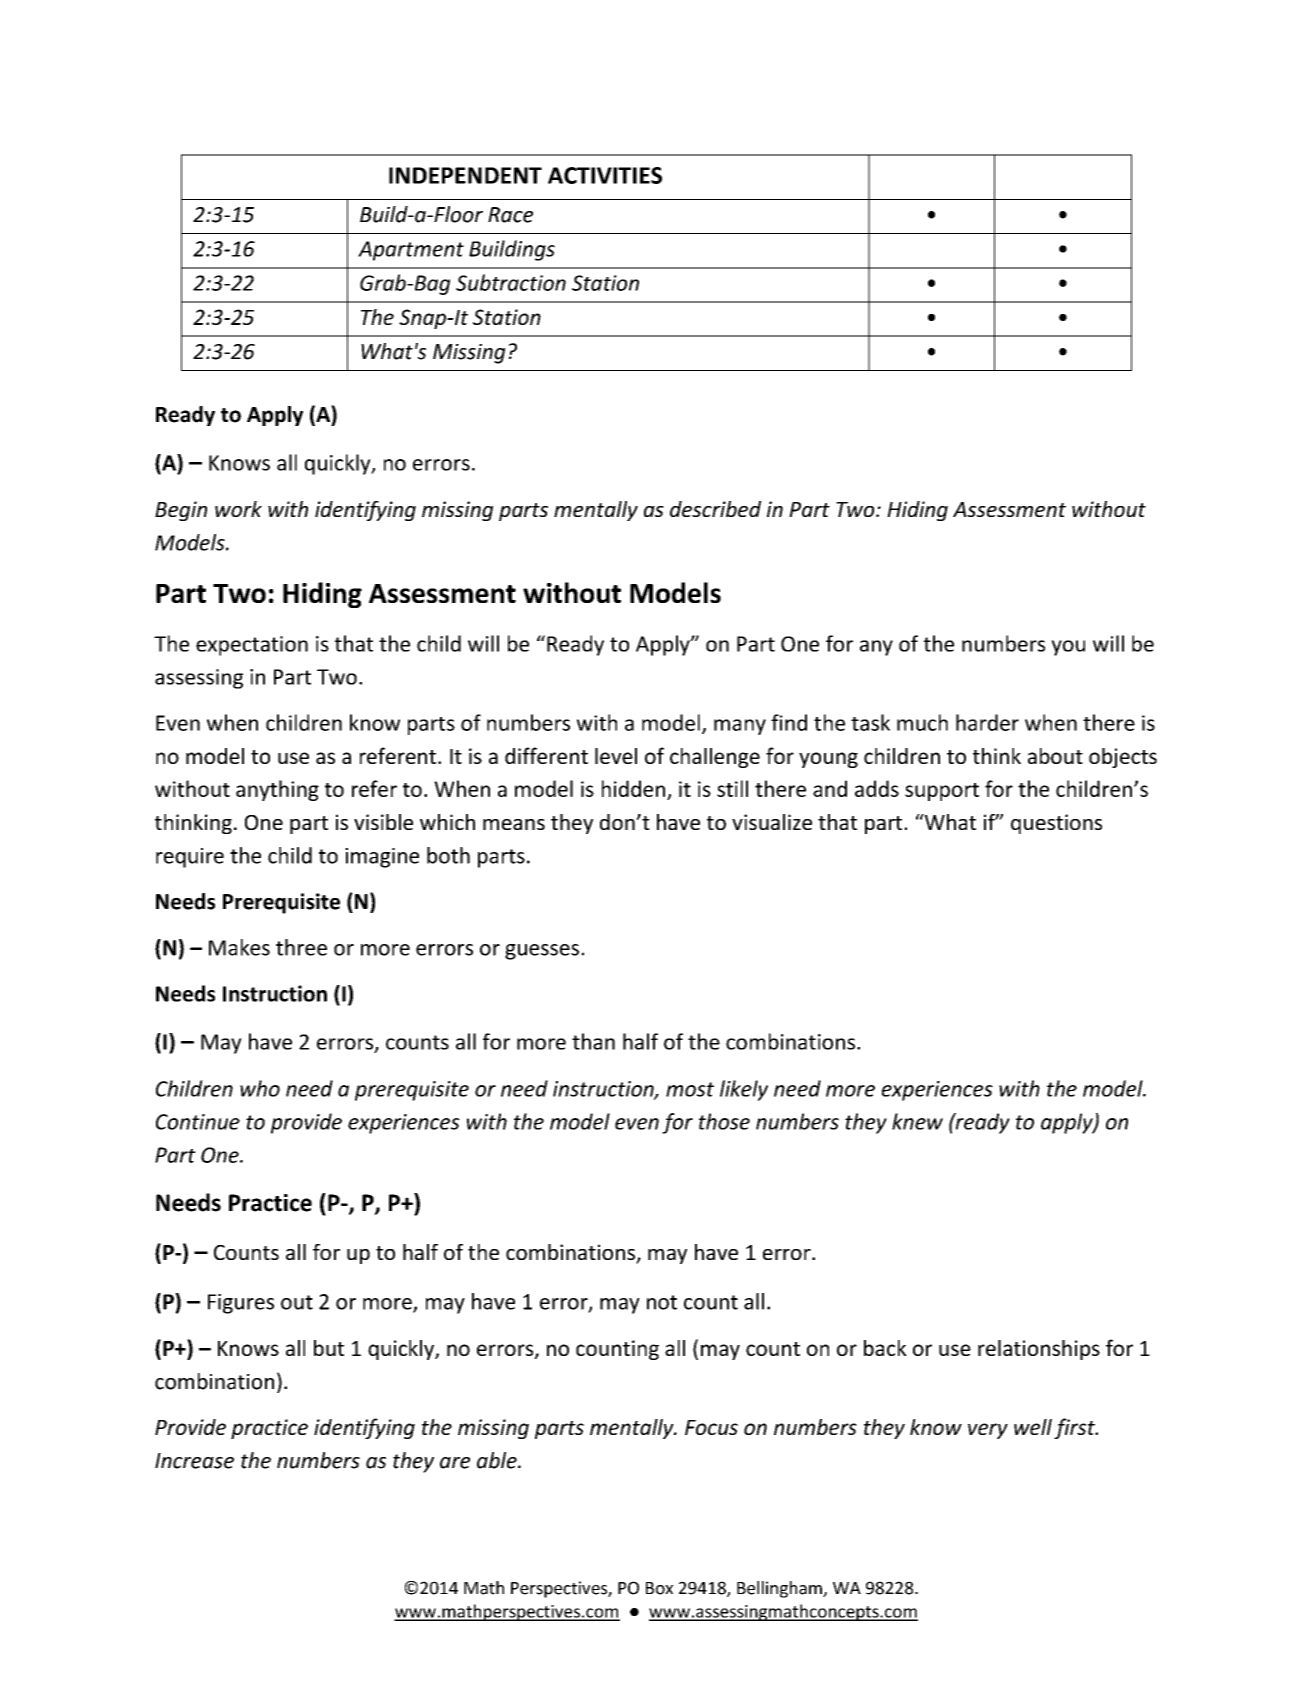 The width and height of the document is (1313, 1700). What do you see at coordinates (633, 788) in the document?
I see `hidden` at bounding box center [633, 788].
